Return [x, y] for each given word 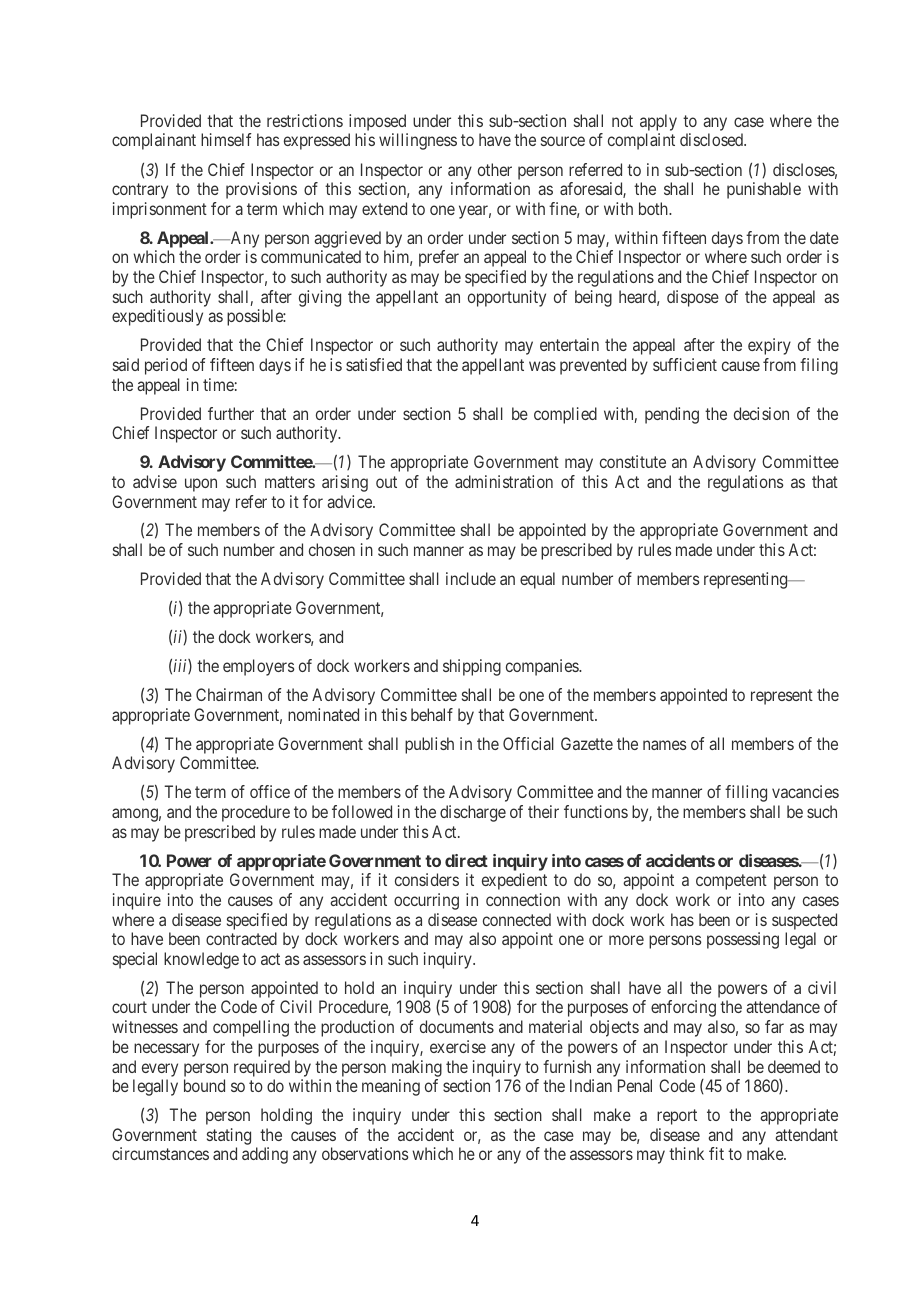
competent [731, 882]
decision [761, 413]
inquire [137, 901]
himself [226, 139]
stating [229, 1138]
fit [716, 1153]
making [417, 1068]
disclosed [713, 139]
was [542, 366]
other [495, 169]
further [231, 413]
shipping [472, 667]
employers [258, 667]
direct [466, 860]
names [664, 745]
